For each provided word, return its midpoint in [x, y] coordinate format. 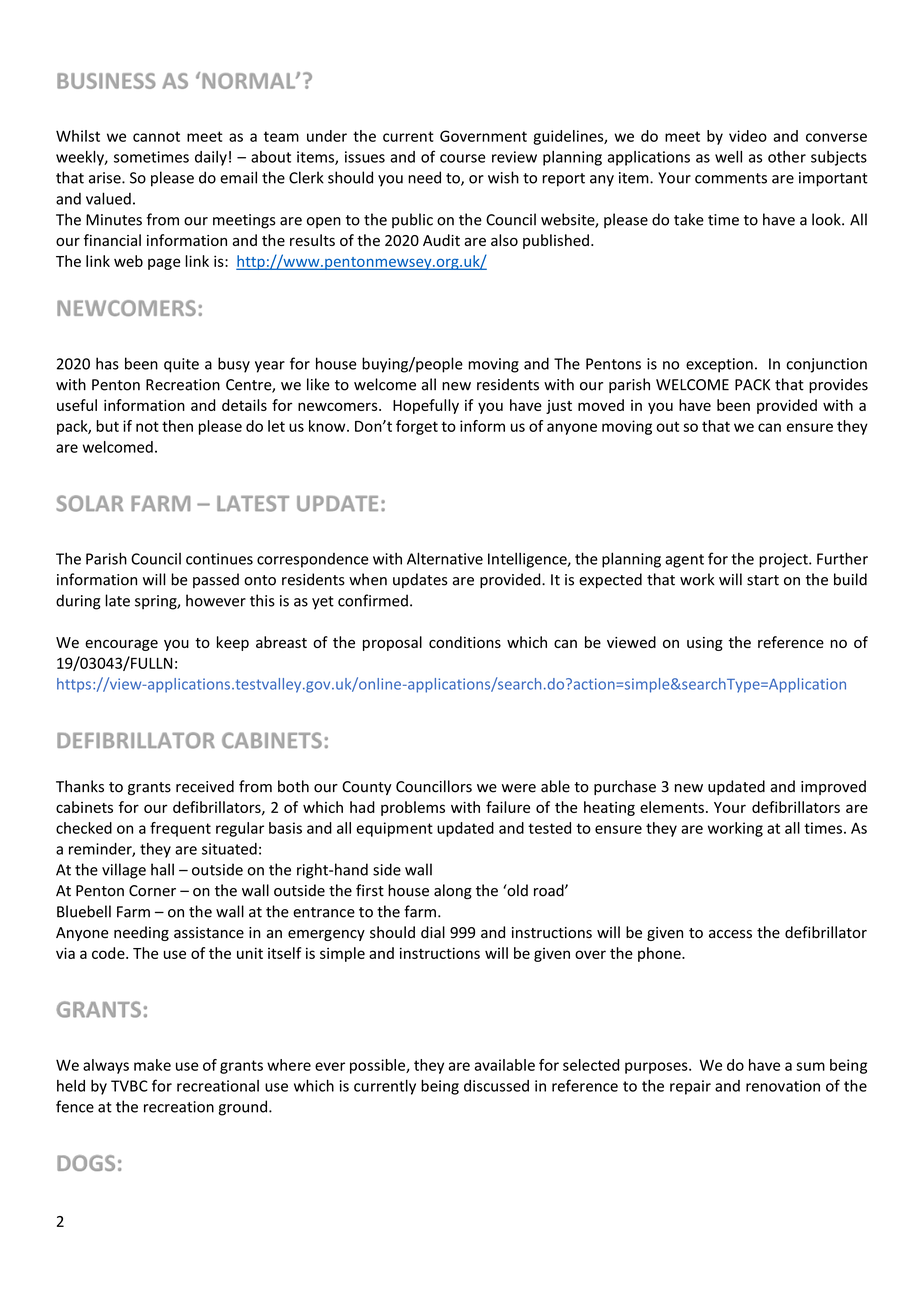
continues [219, 559]
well [728, 157]
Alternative [445, 558]
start [763, 580]
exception [719, 365]
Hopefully [426, 406]
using [705, 644]
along [453, 891]
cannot [156, 136]
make [152, 1065]
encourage [121, 645]
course [462, 158]
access [730, 934]
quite [181, 365]
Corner [152, 891]
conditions [465, 642]
